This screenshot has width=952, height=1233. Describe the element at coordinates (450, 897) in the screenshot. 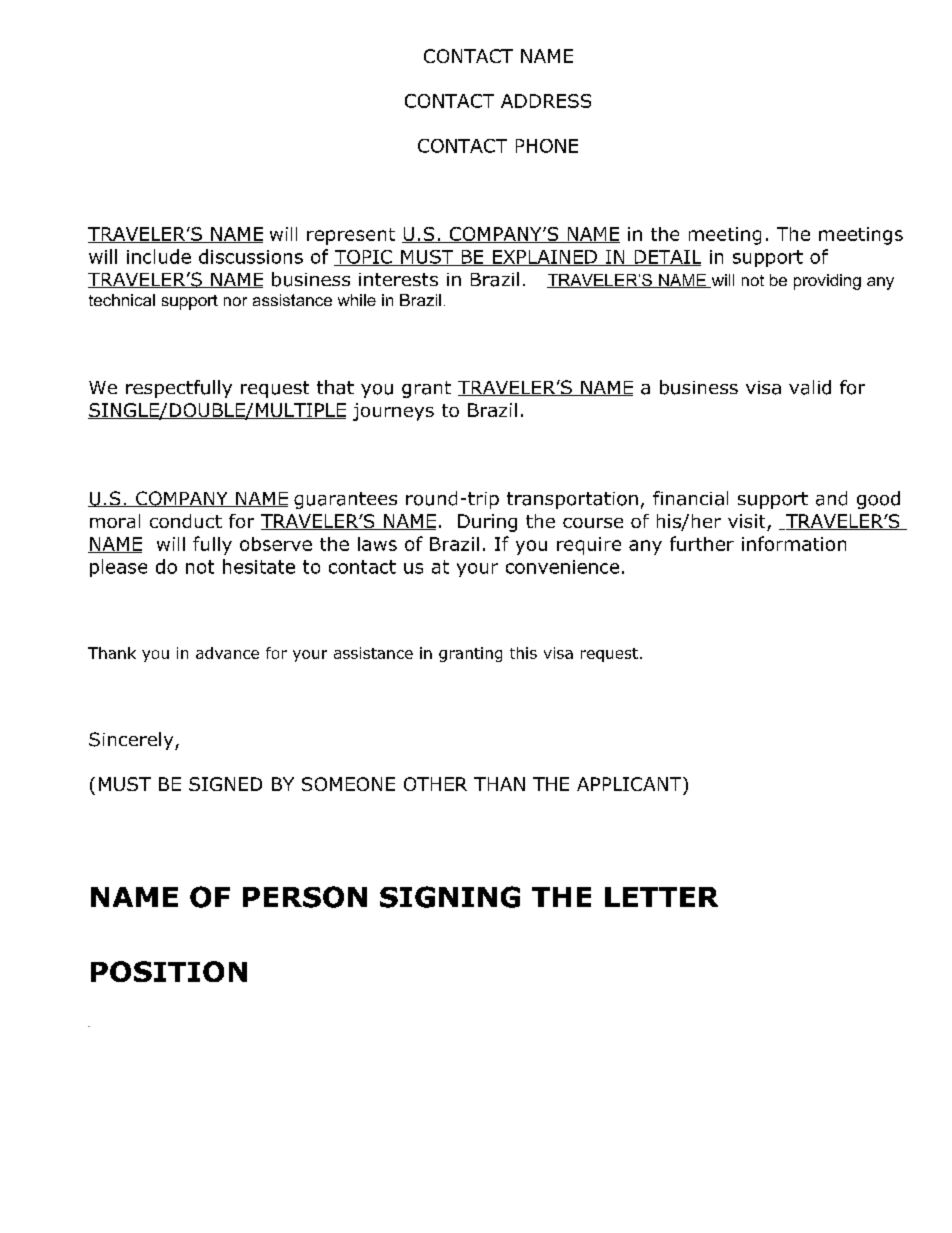

I see `SIGNING` at that location.
